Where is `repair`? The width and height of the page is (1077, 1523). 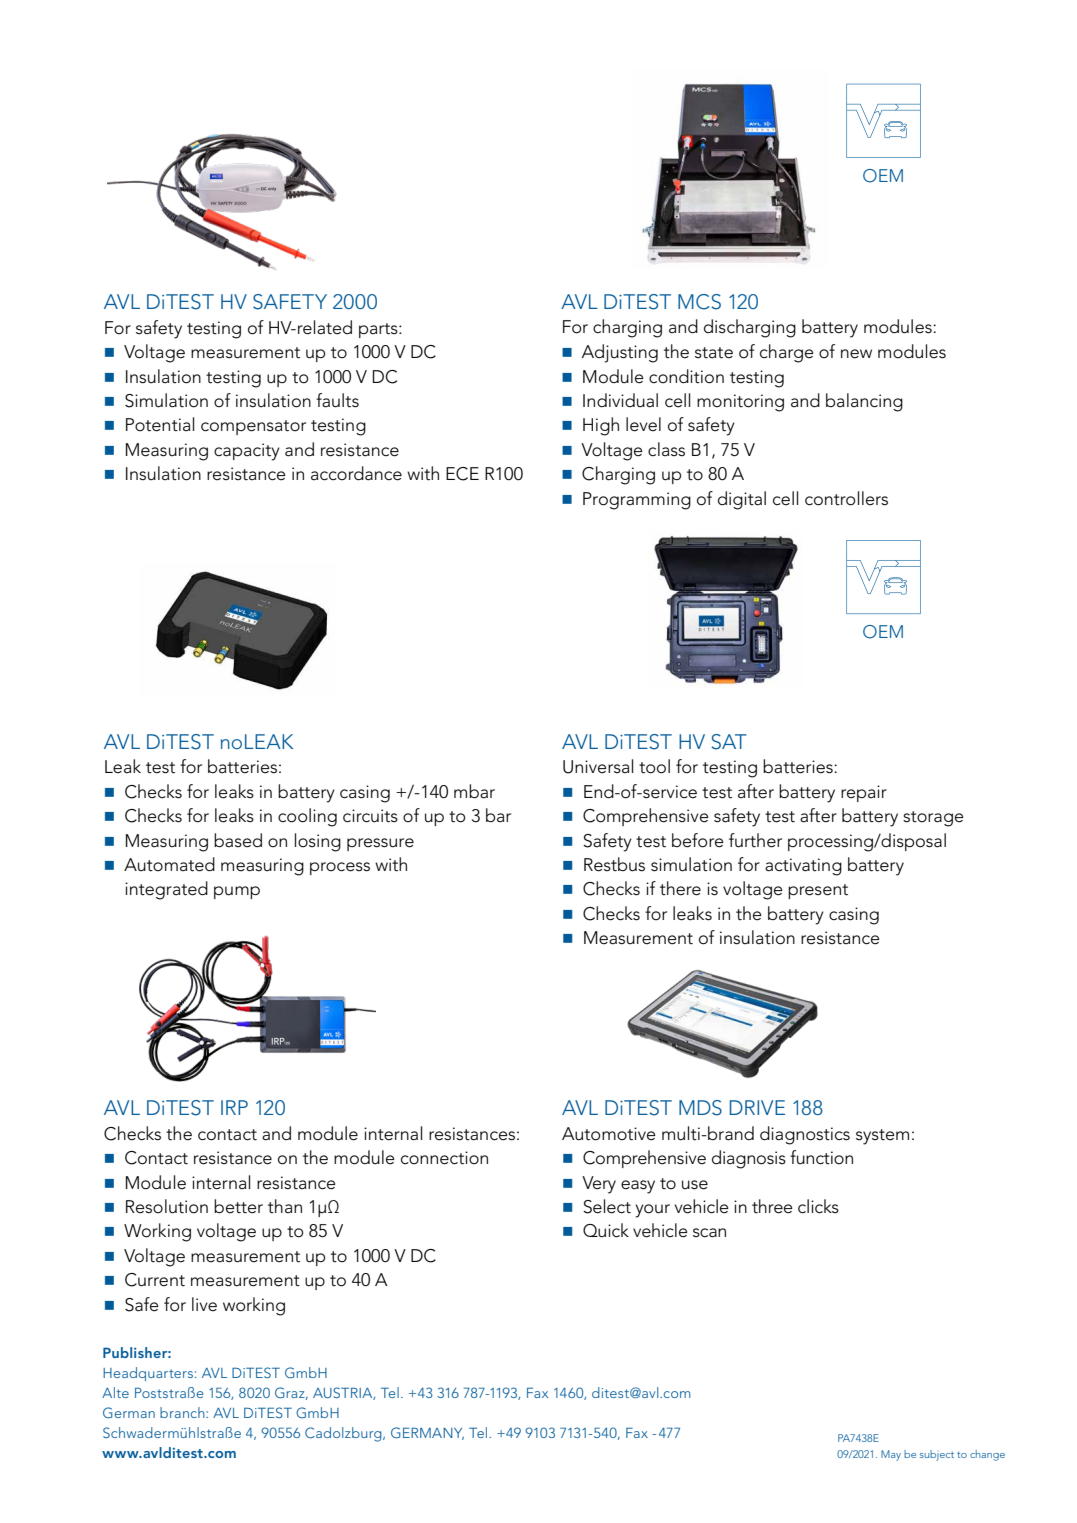
repair is located at coordinates (864, 793).
